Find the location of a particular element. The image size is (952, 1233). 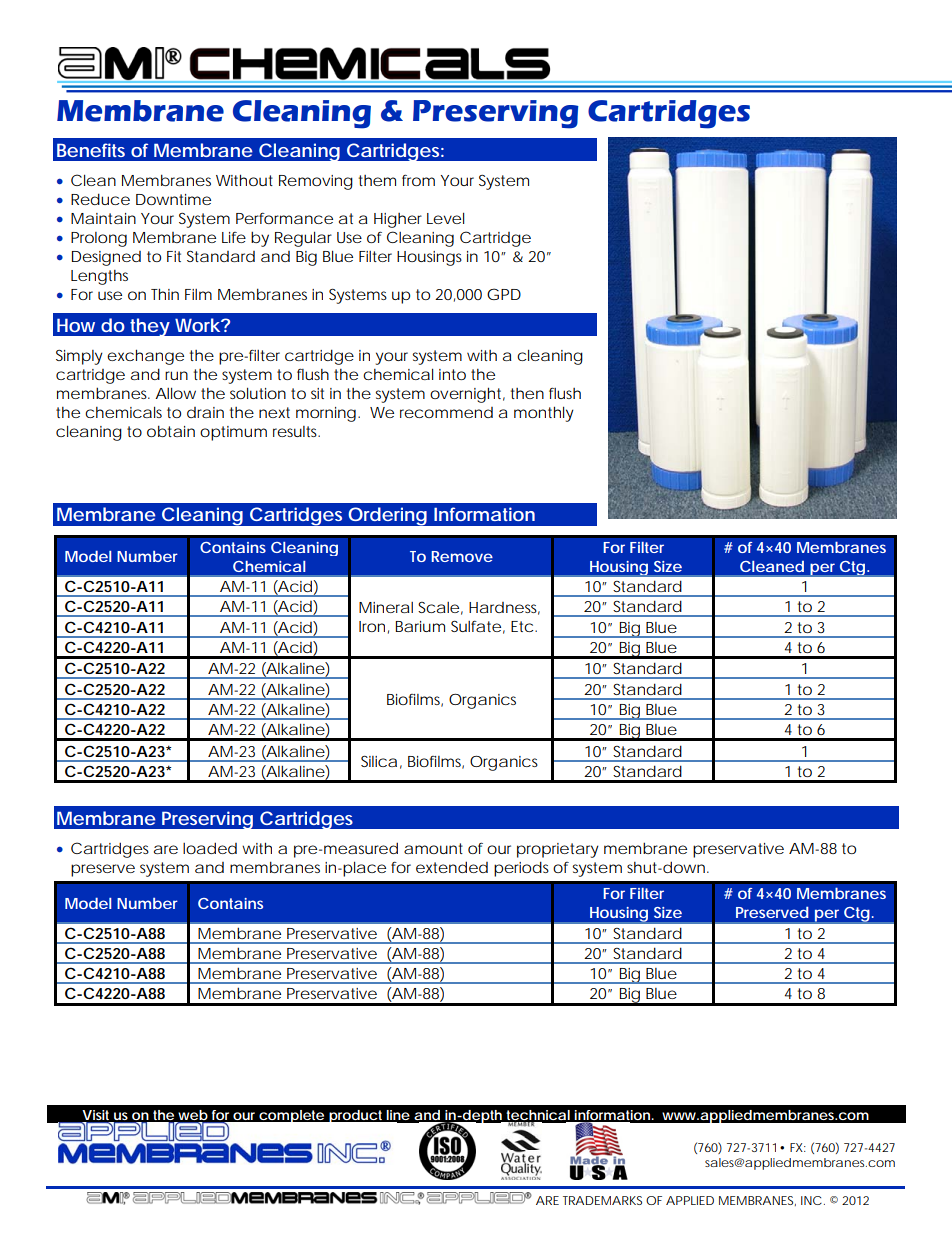

from is located at coordinates (418, 180).
